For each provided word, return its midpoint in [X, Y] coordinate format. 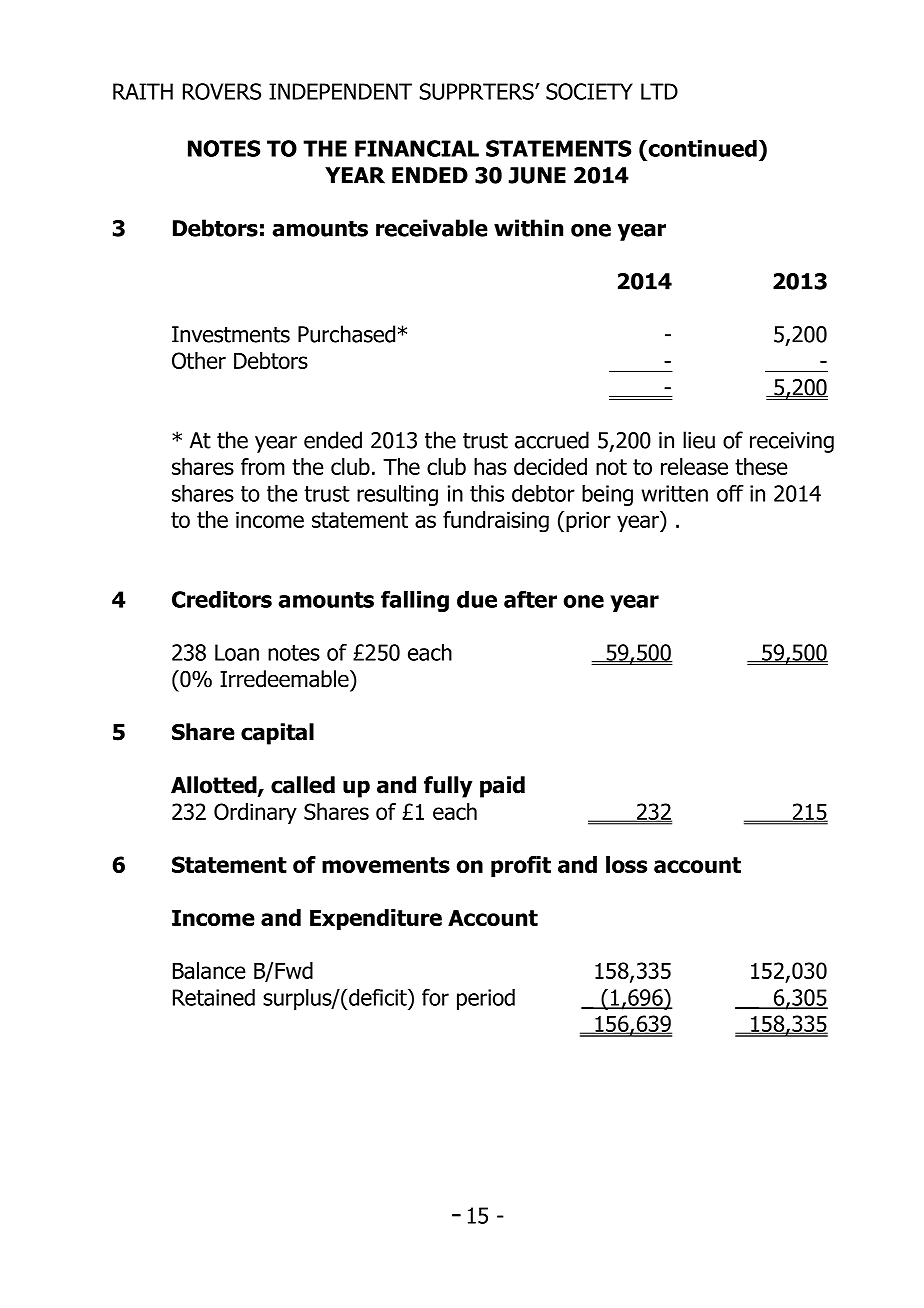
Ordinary [255, 813]
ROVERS [222, 91]
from [263, 466]
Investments [231, 334]
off [730, 493]
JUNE [537, 175]
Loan [237, 652]
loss [626, 864]
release [694, 466]
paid [502, 787]
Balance [209, 970]
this [487, 493]
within [528, 228]
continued [701, 148]
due [477, 599]
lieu [699, 440]
